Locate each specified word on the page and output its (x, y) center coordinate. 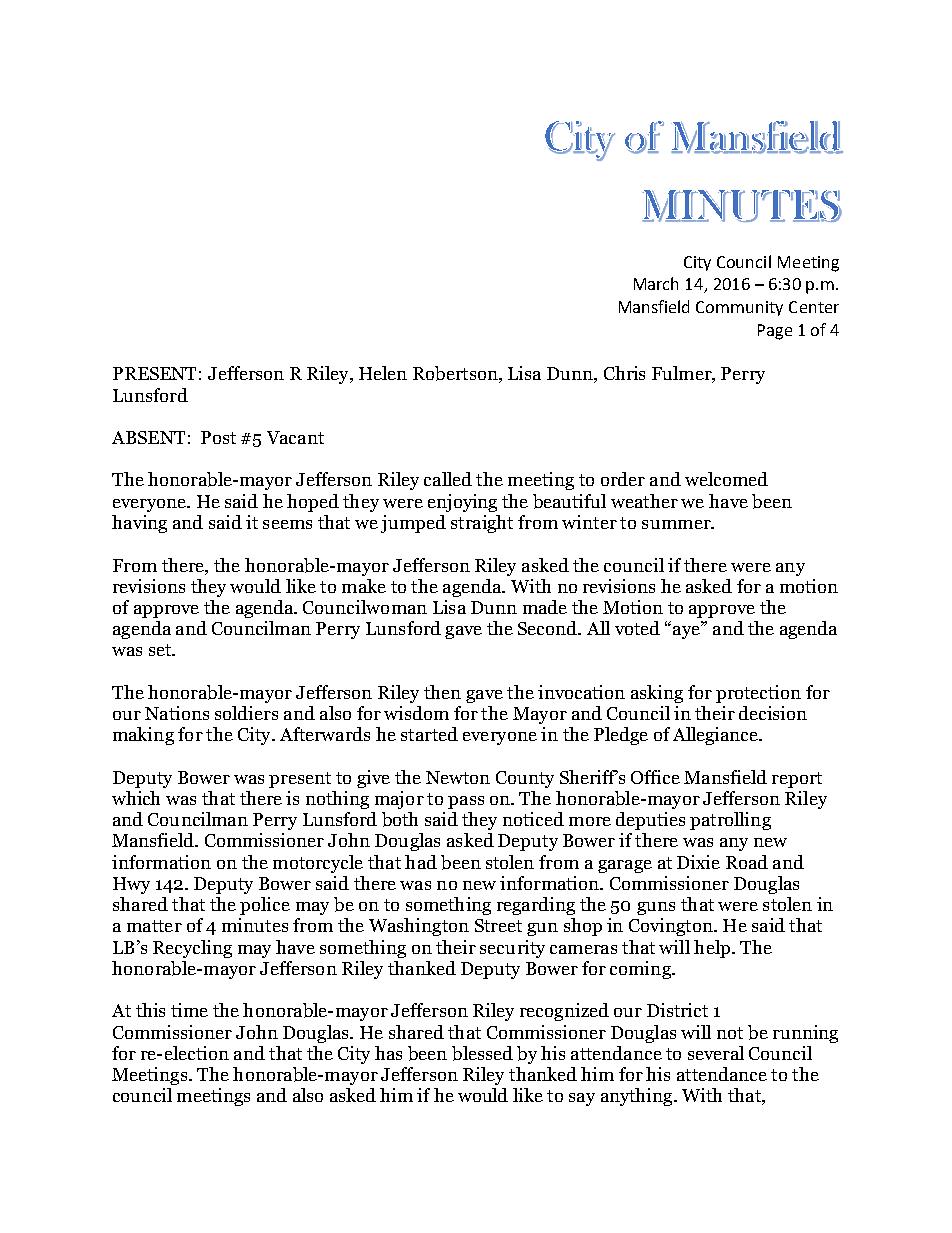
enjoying (462, 503)
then (442, 692)
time (189, 1010)
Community (739, 308)
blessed (482, 1053)
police (265, 906)
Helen (383, 373)
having (139, 524)
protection (758, 694)
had (421, 862)
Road (747, 862)
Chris (624, 373)
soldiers (246, 713)
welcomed (726, 479)
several (716, 1053)
